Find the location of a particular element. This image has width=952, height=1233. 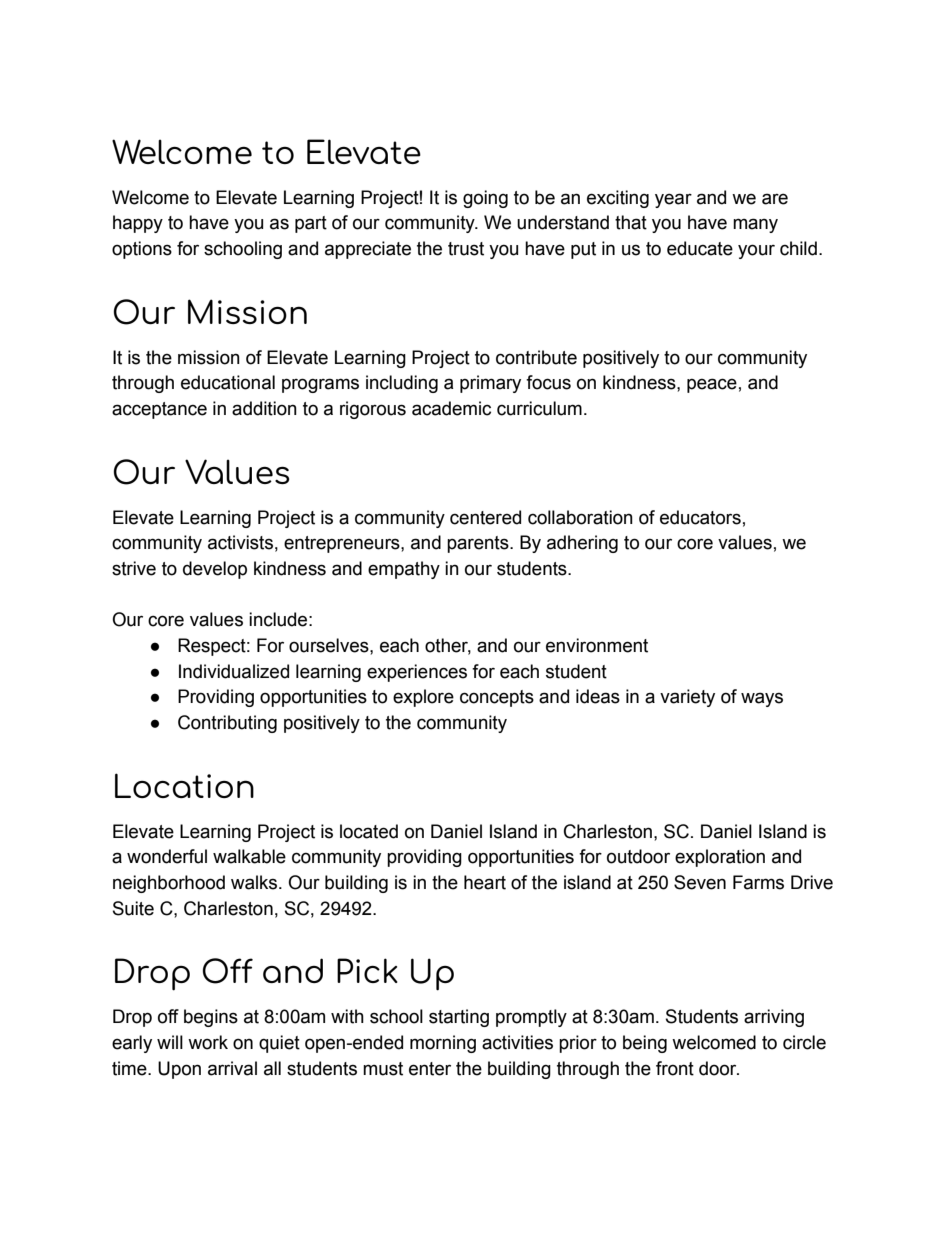

Farms is located at coordinates (758, 882).
